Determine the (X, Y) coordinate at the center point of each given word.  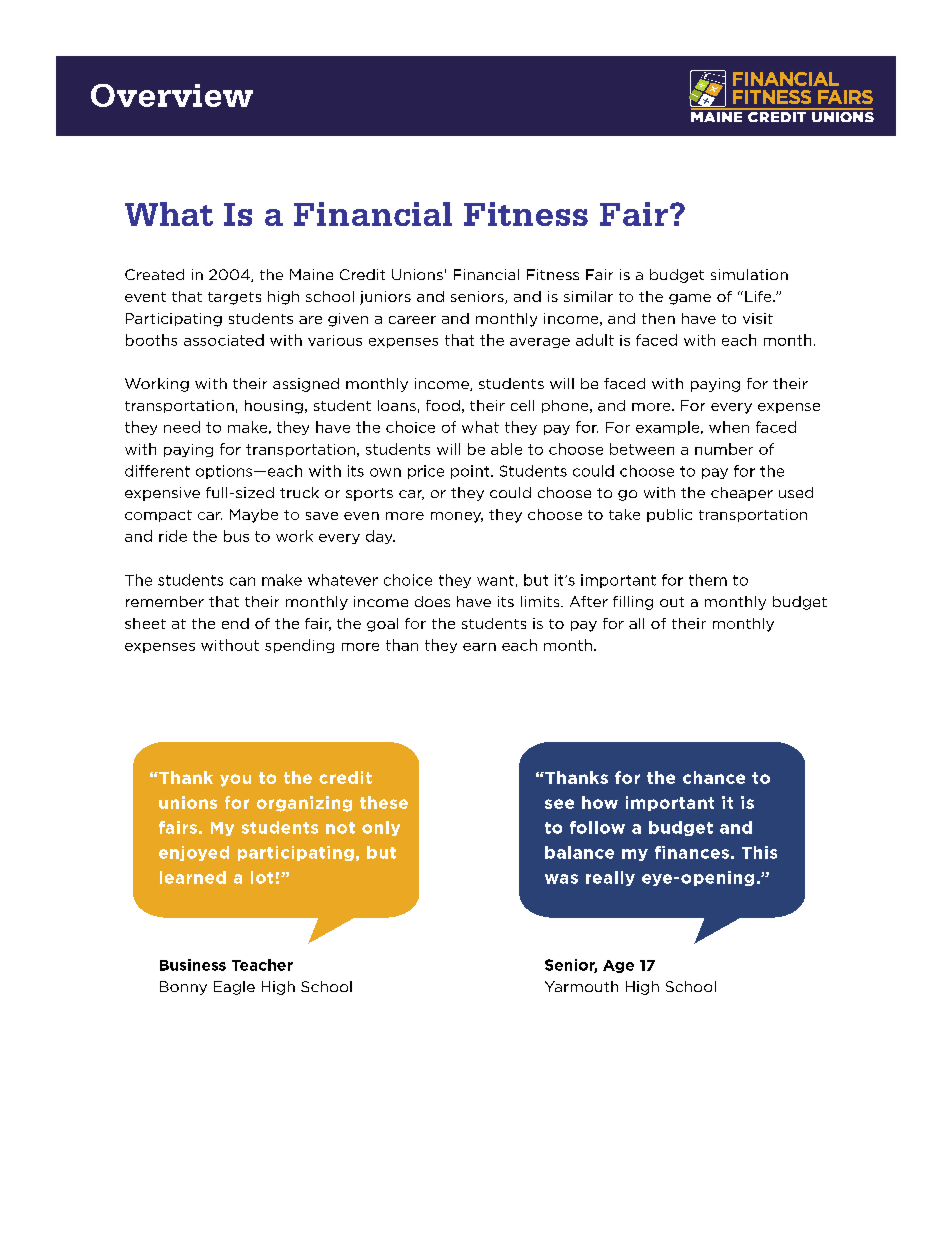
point (471, 472)
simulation (749, 274)
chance (714, 777)
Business (193, 965)
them (708, 580)
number (724, 449)
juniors (385, 298)
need (182, 427)
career (412, 320)
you (235, 780)
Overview (172, 95)
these (384, 802)
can (242, 581)
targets (234, 298)
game (690, 299)
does (432, 601)
